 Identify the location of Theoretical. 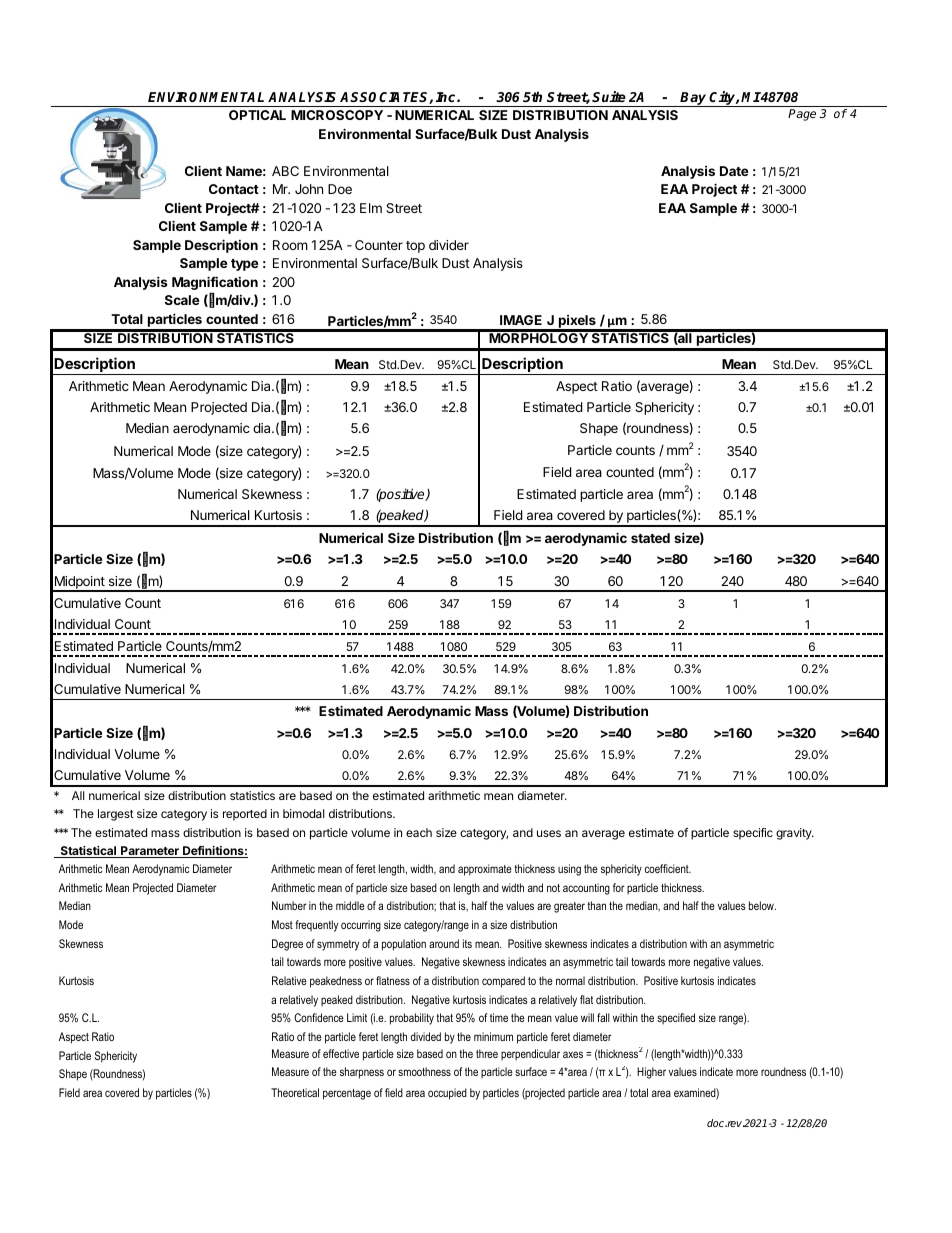
(295, 1092).
